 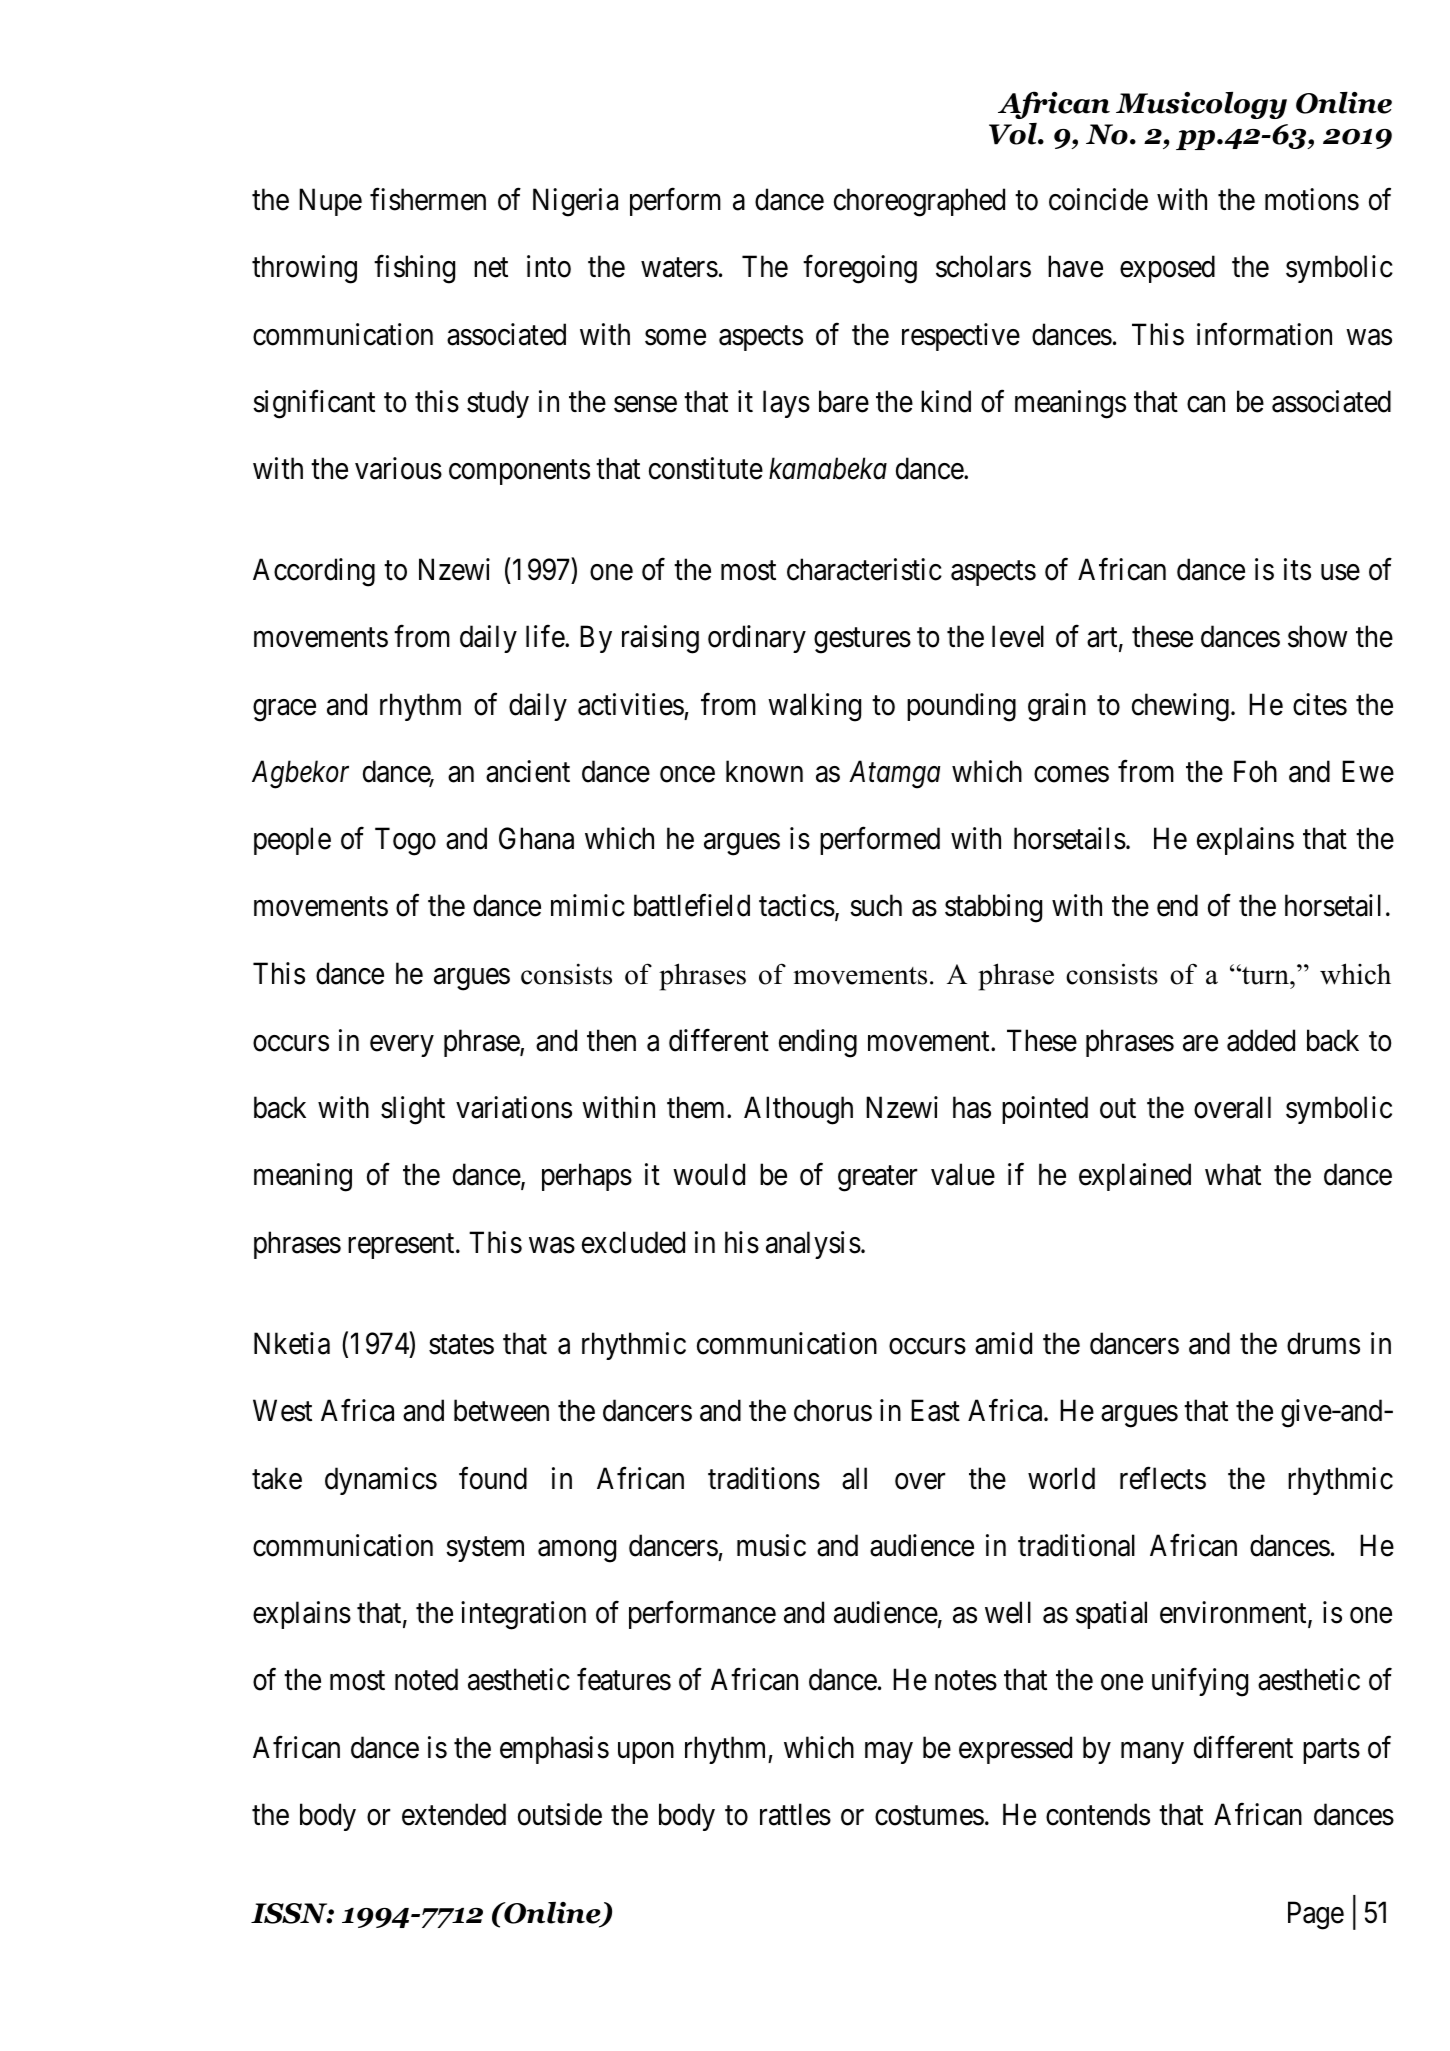 What do you see at coordinates (919, 202) in the document?
I see `choreographed` at bounding box center [919, 202].
